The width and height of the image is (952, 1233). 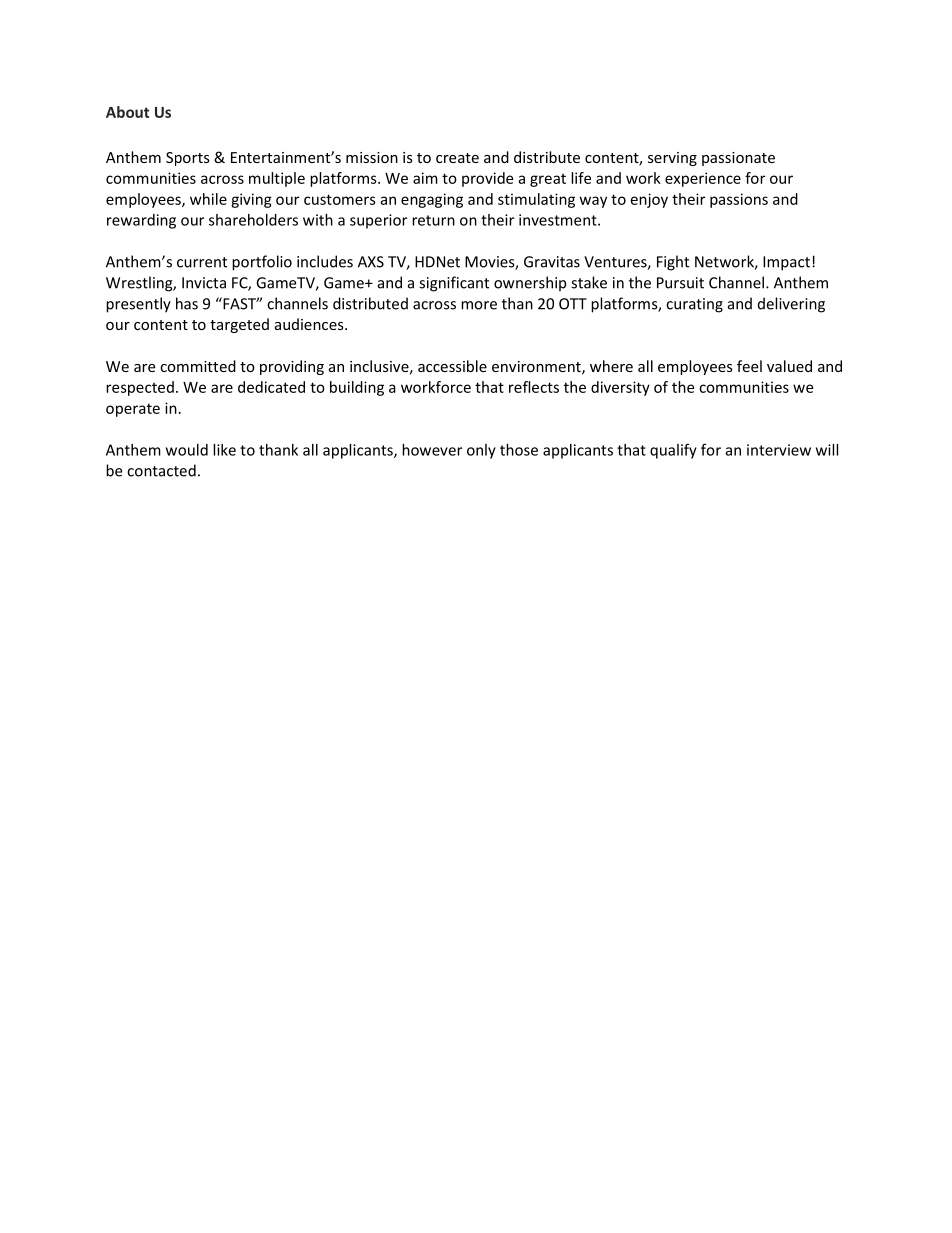 What do you see at coordinates (779, 450) in the image?
I see `interview` at bounding box center [779, 450].
